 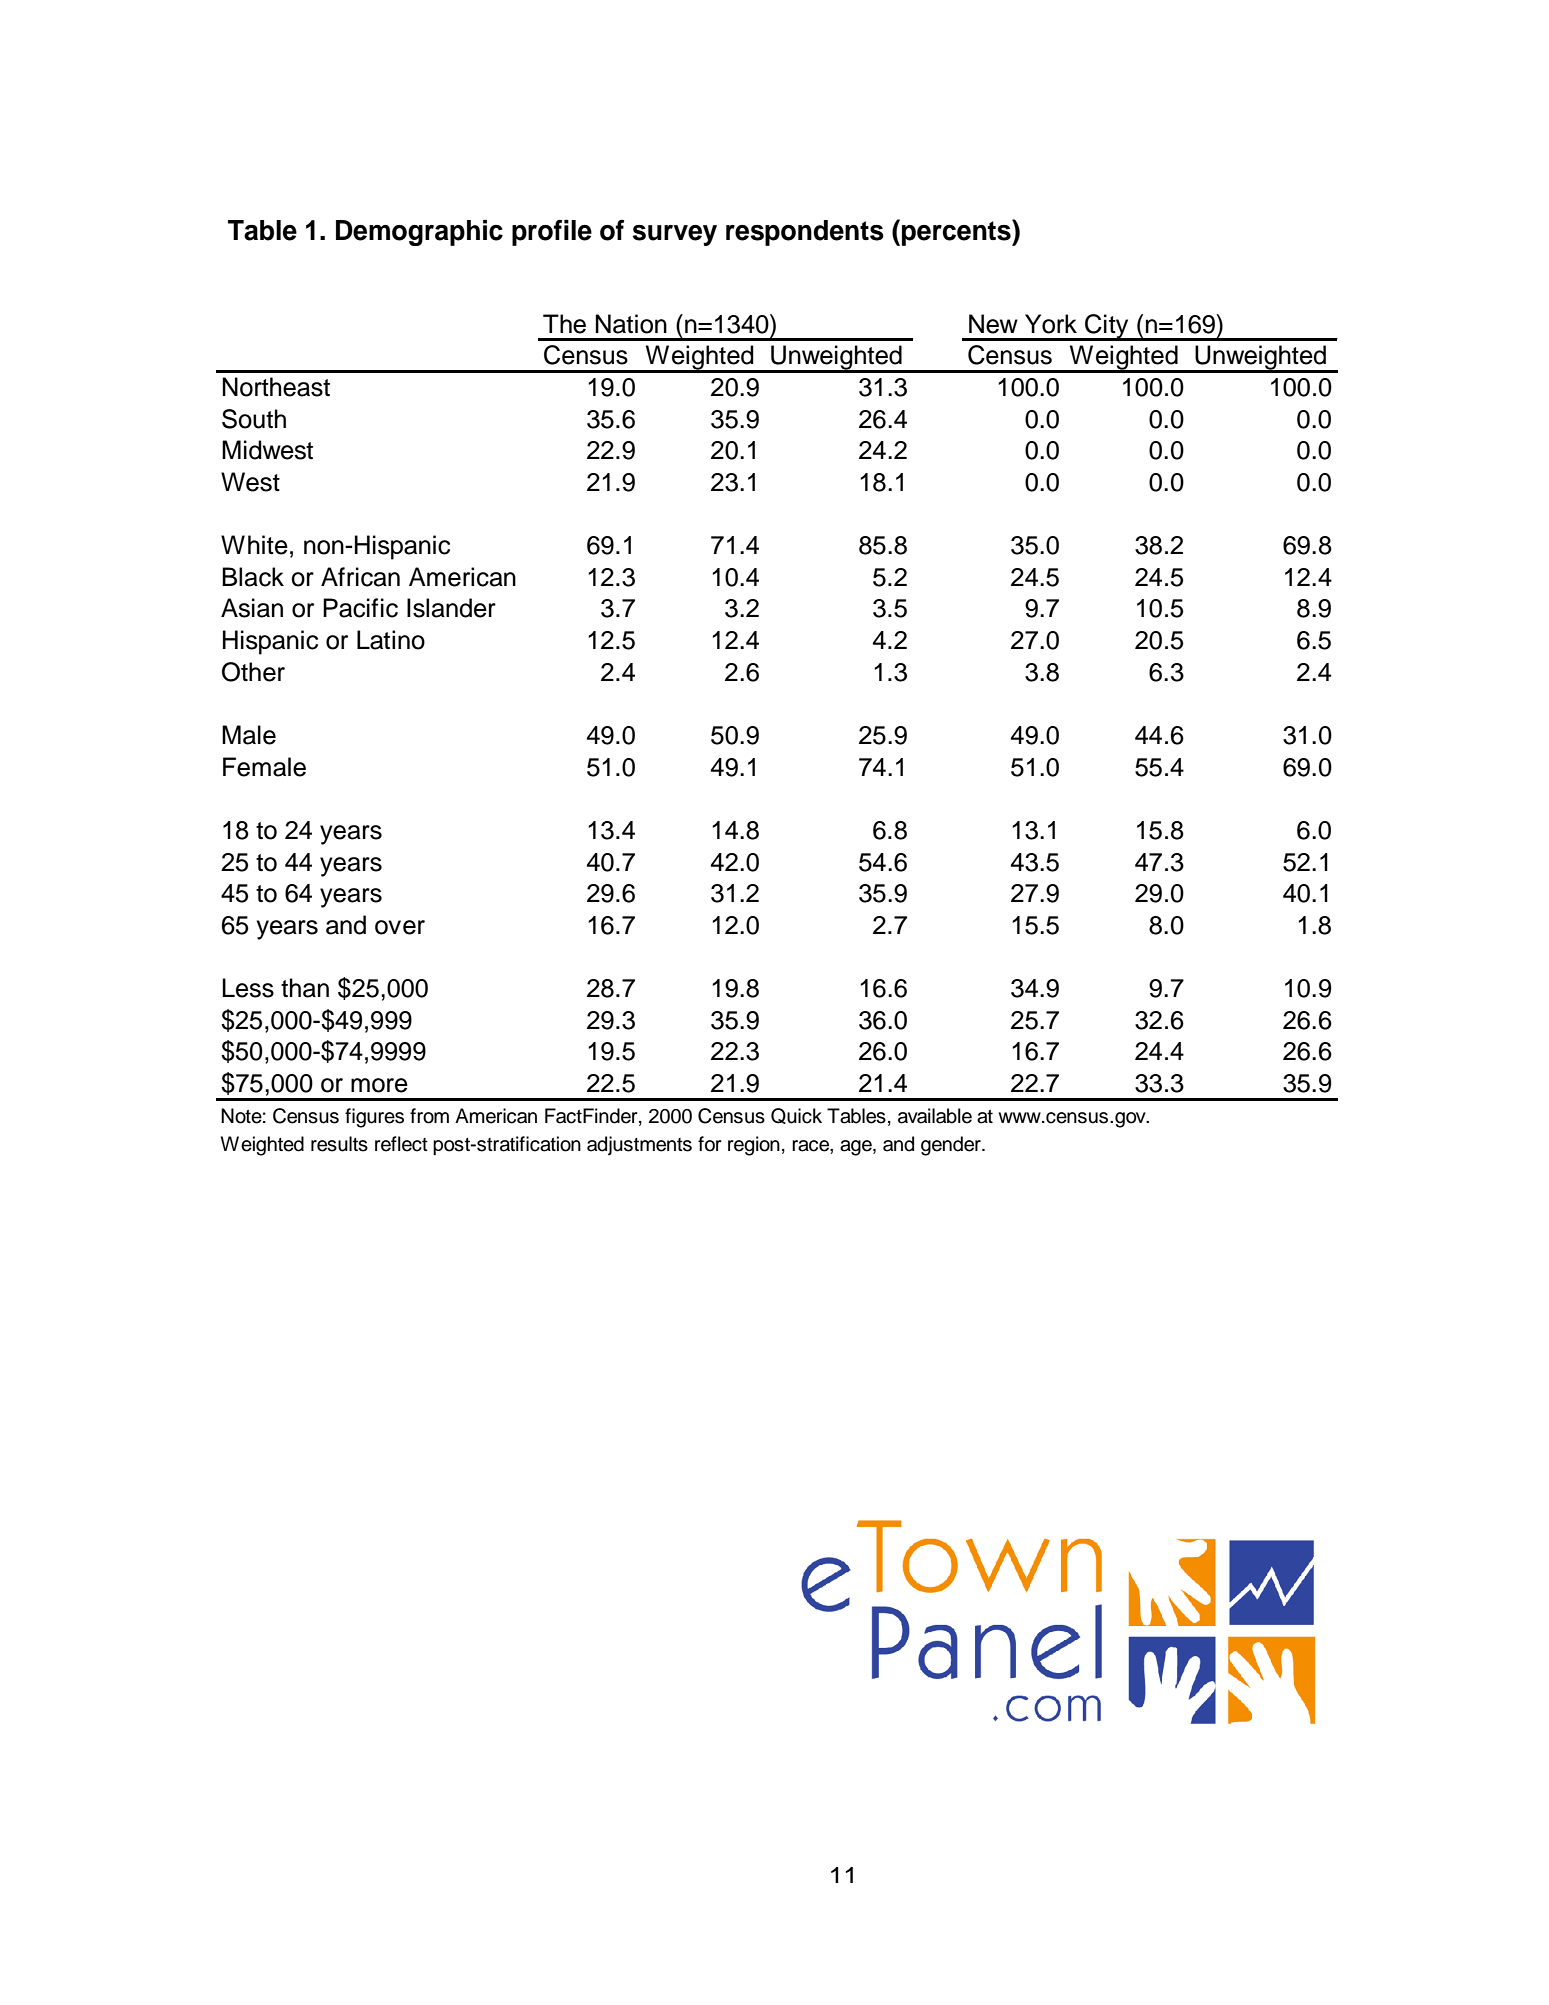 What do you see at coordinates (391, 640) in the screenshot?
I see `Latino` at bounding box center [391, 640].
